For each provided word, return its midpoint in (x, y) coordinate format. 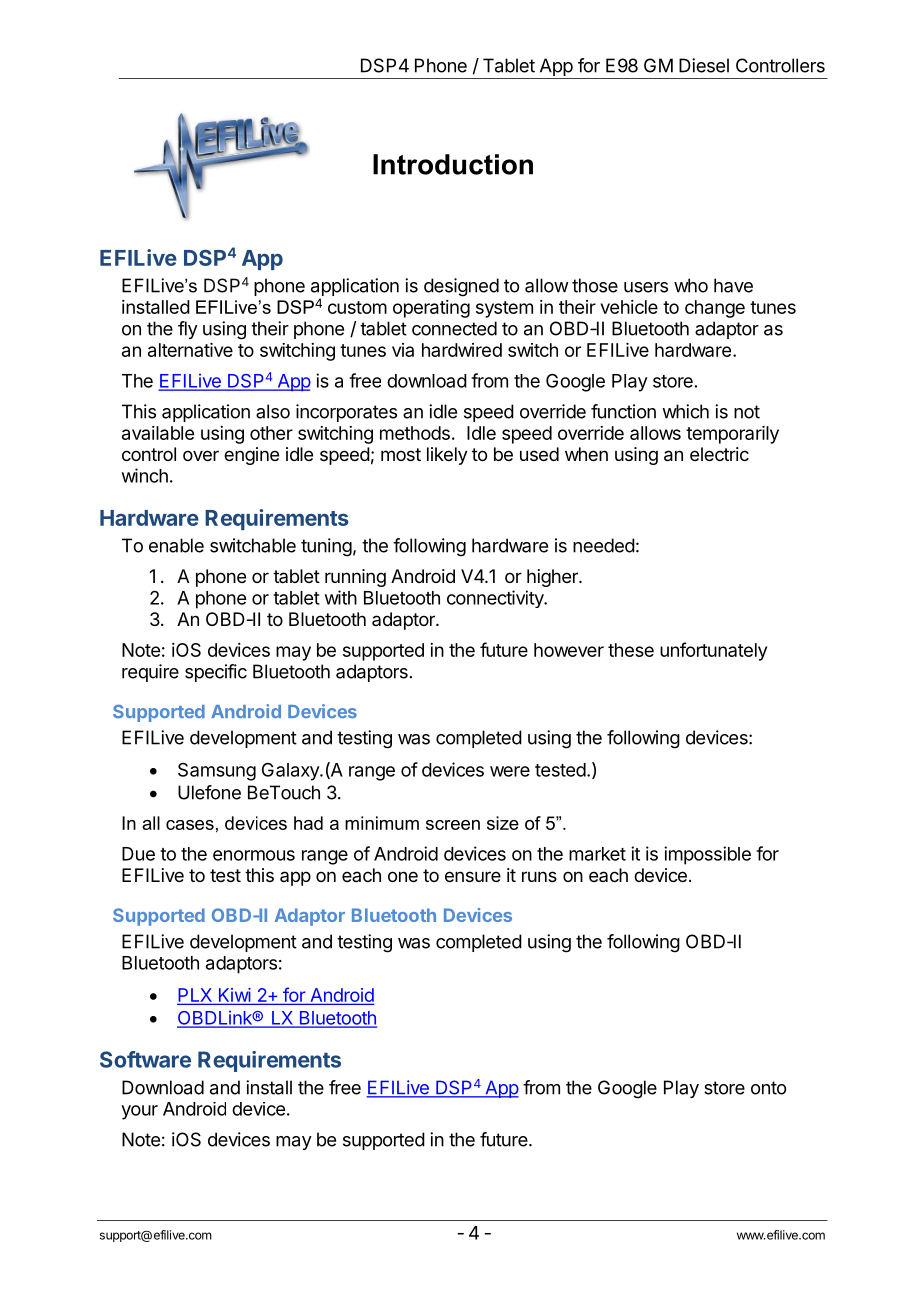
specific (216, 673)
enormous (254, 855)
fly (188, 330)
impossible (707, 855)
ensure (473, 876)
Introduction (453, 164)
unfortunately (713, 651)
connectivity (496, 599)
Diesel (704, 65)
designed (461, 287)
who (691, 285)
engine (251, 456)
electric (719, 454)
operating (431, 309)
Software (145, 1059)
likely (447, 456)
